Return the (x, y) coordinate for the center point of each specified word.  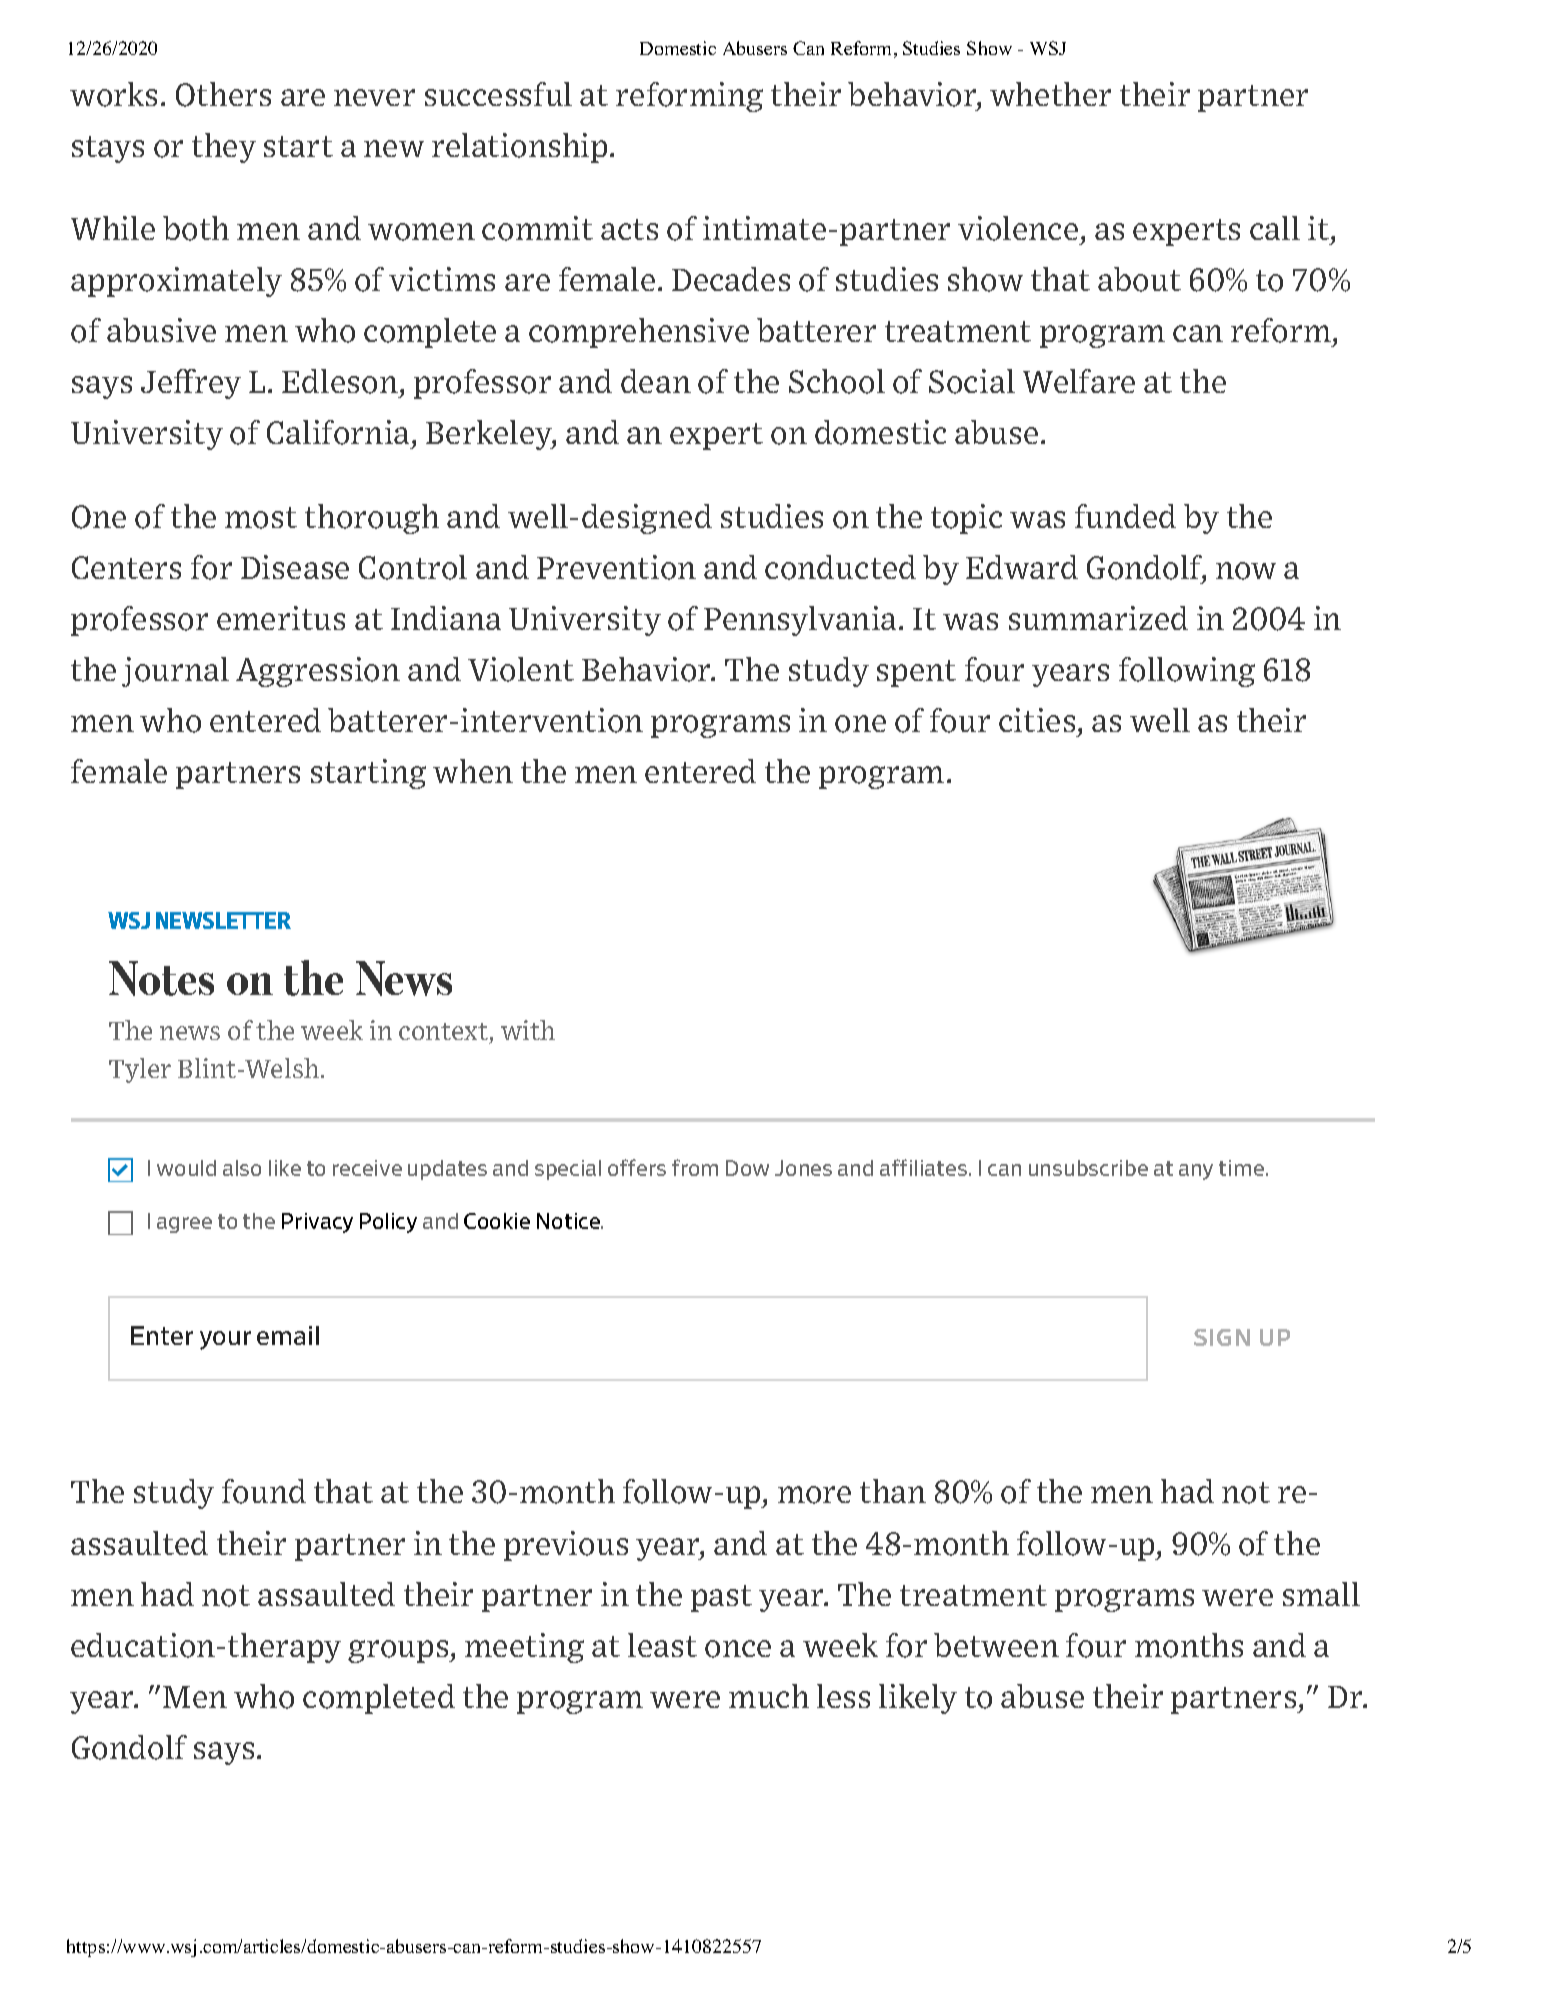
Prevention (616, 567)
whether (1050, 94)
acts (629, 229)
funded (1125, 516)
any (1196, 1172)
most (261, 518)
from (695, 1167)
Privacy (317, 1223)
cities (1037, 720)
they (224, 148)
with (528, 1030)
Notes (161, 978)
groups (399, 1651)
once (738, 1649)
